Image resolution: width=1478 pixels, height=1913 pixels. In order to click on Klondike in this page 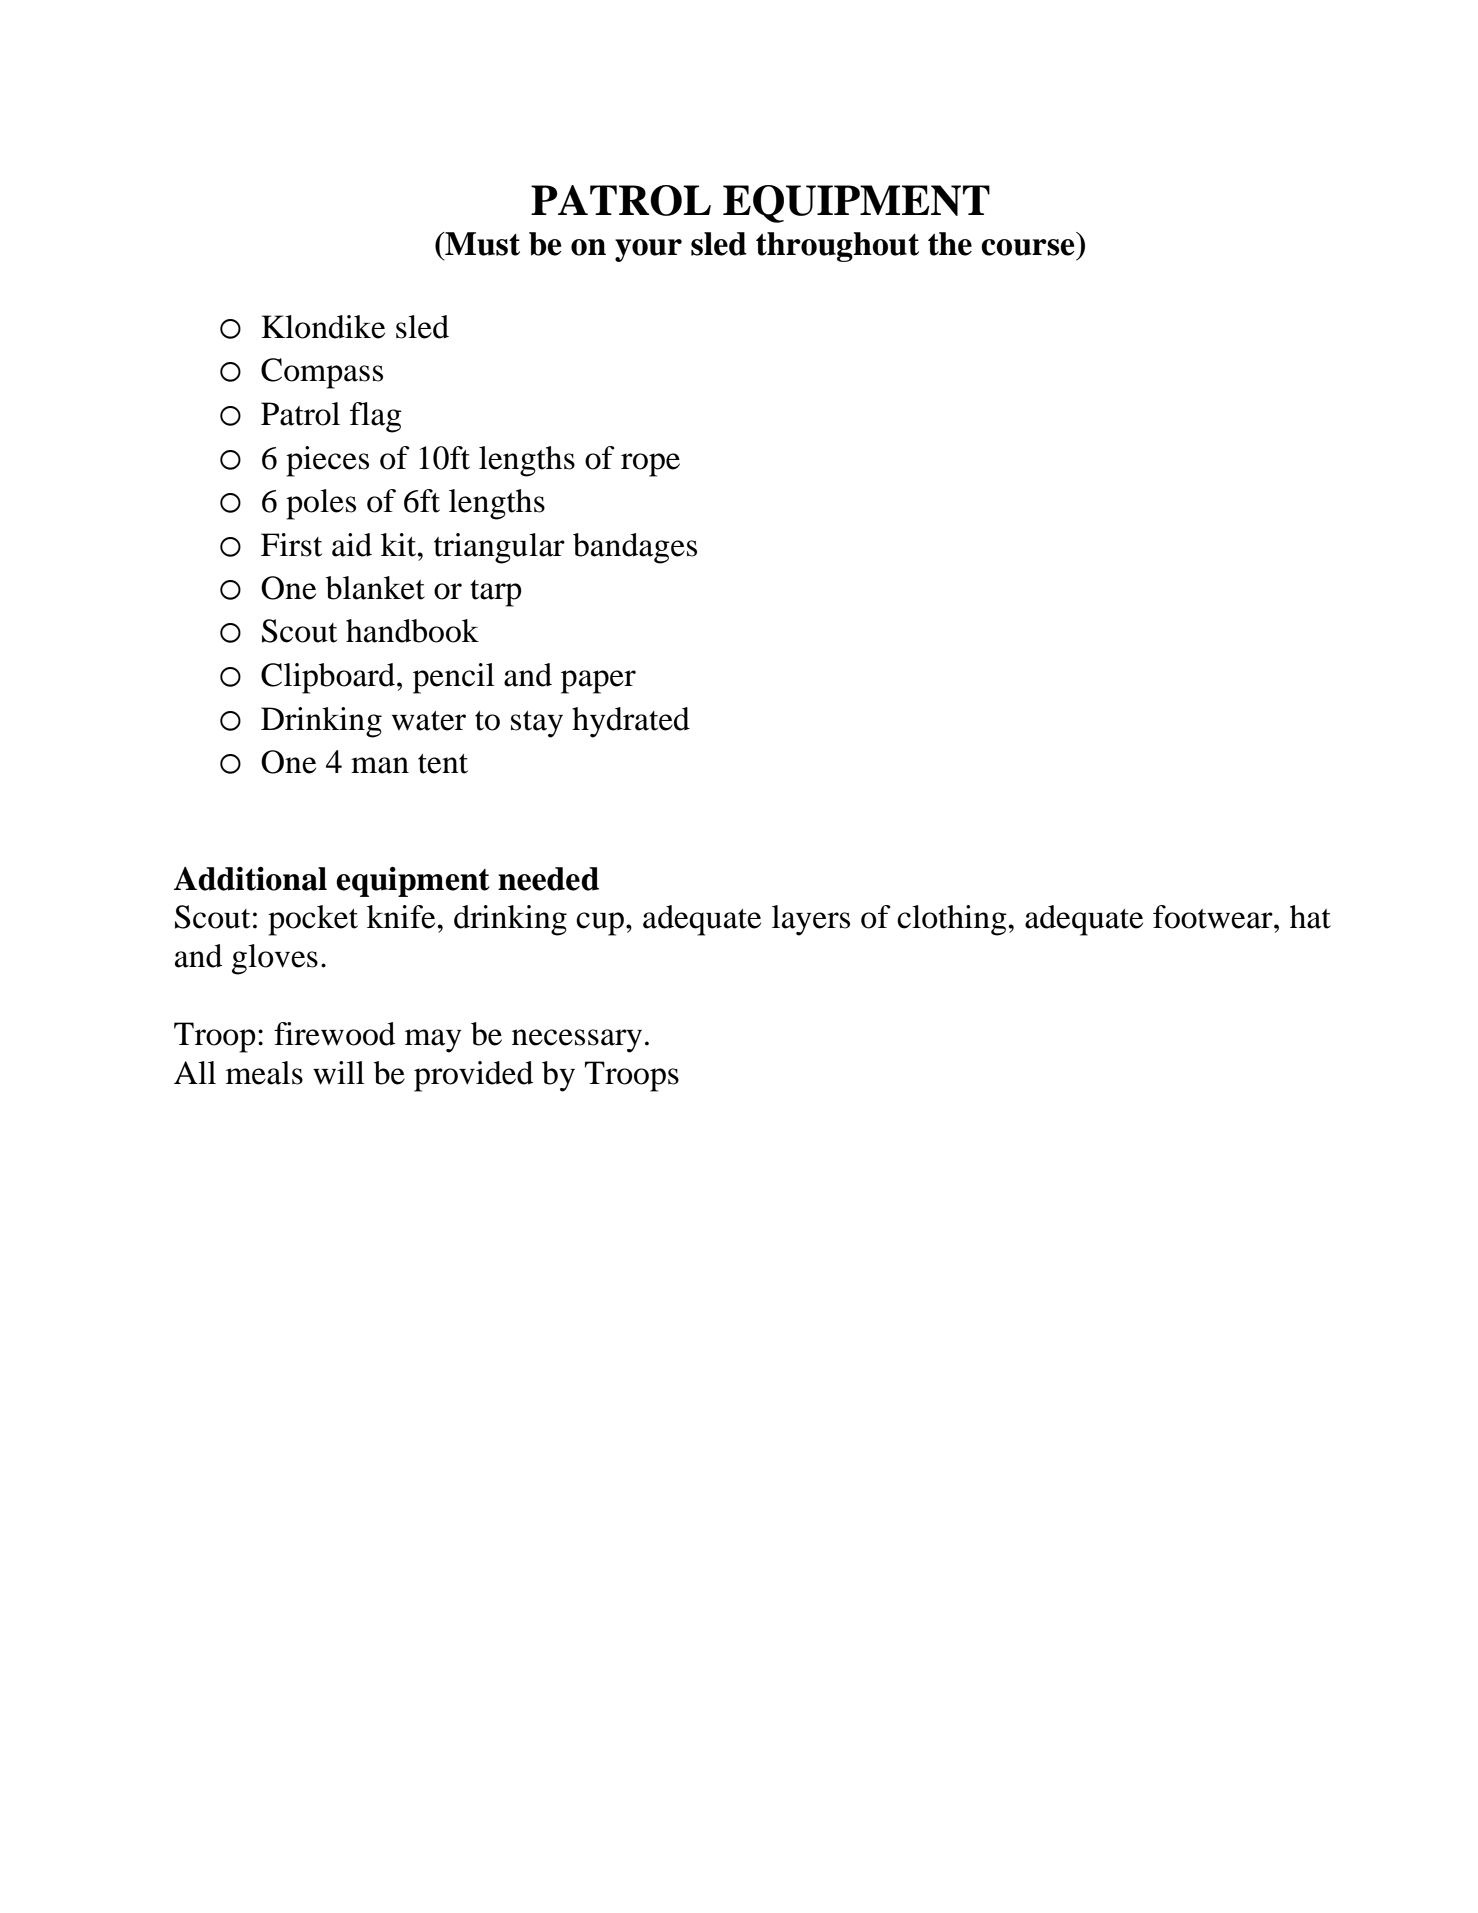, I will do `click(323, 327)`.
